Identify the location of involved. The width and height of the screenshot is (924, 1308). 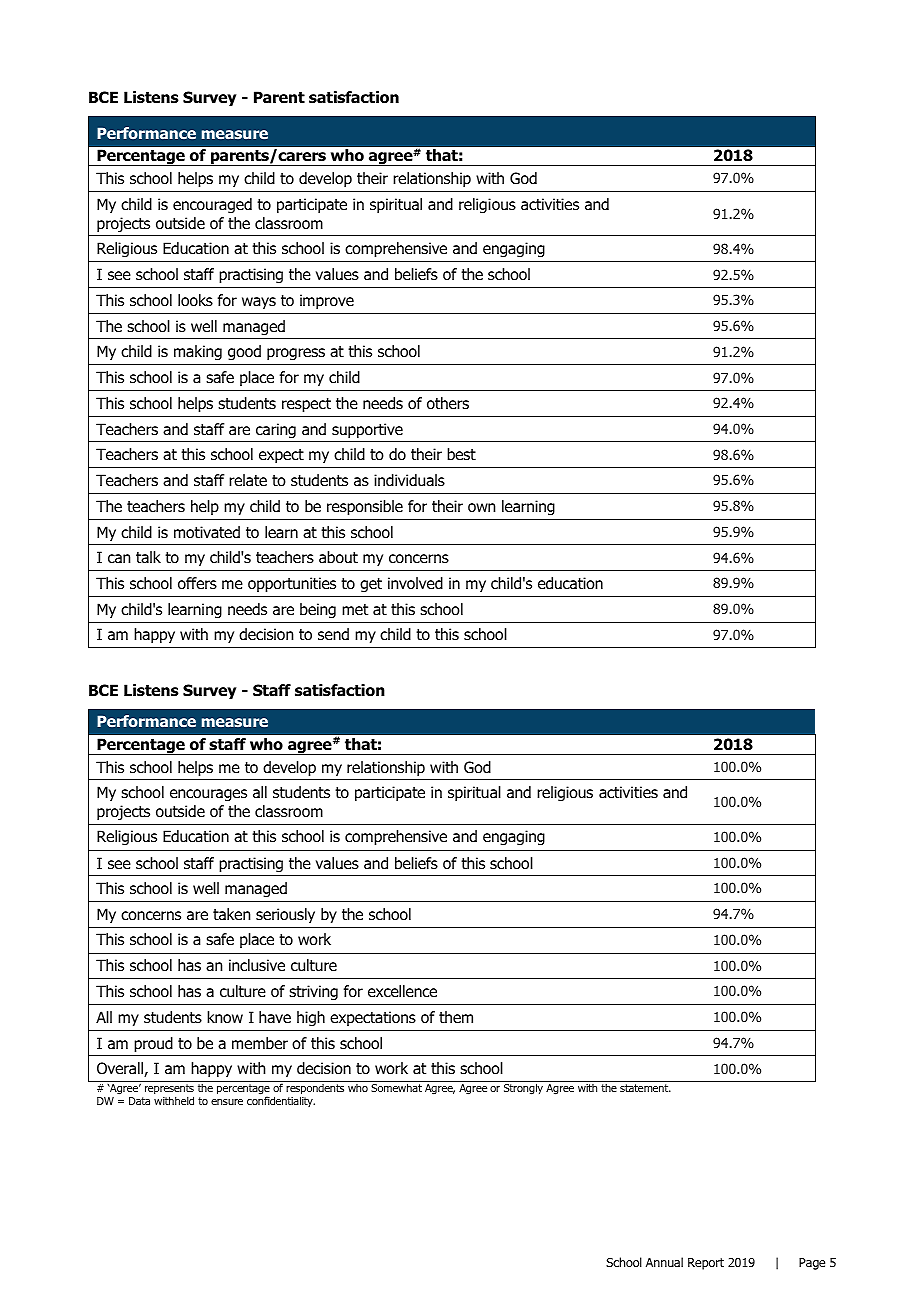
(415, 583).
